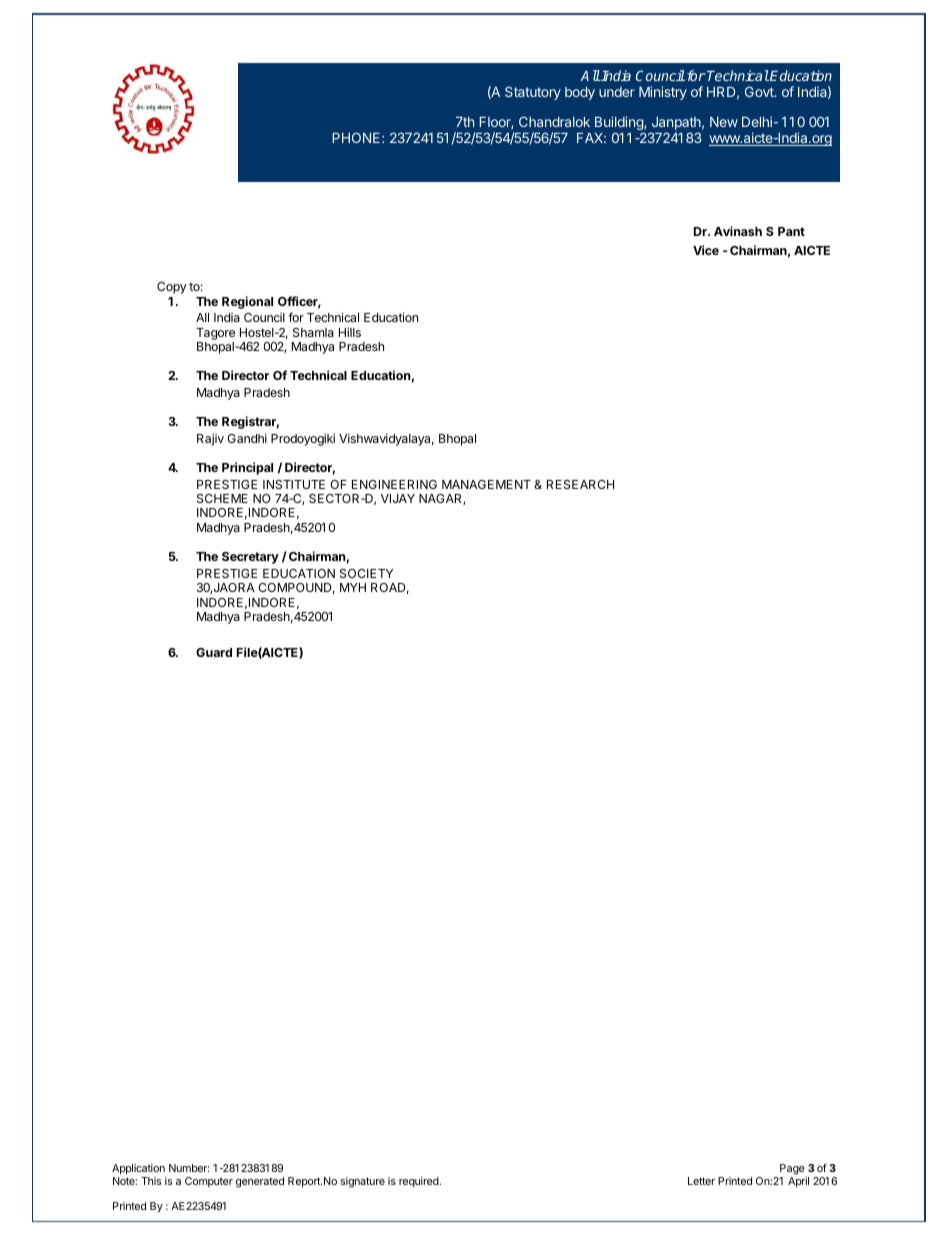 The height and width of the document is (1233, 952). What do you see at coordinates (706, 250) in the document?
I see `Vice` at bounding box center [706, 250].
